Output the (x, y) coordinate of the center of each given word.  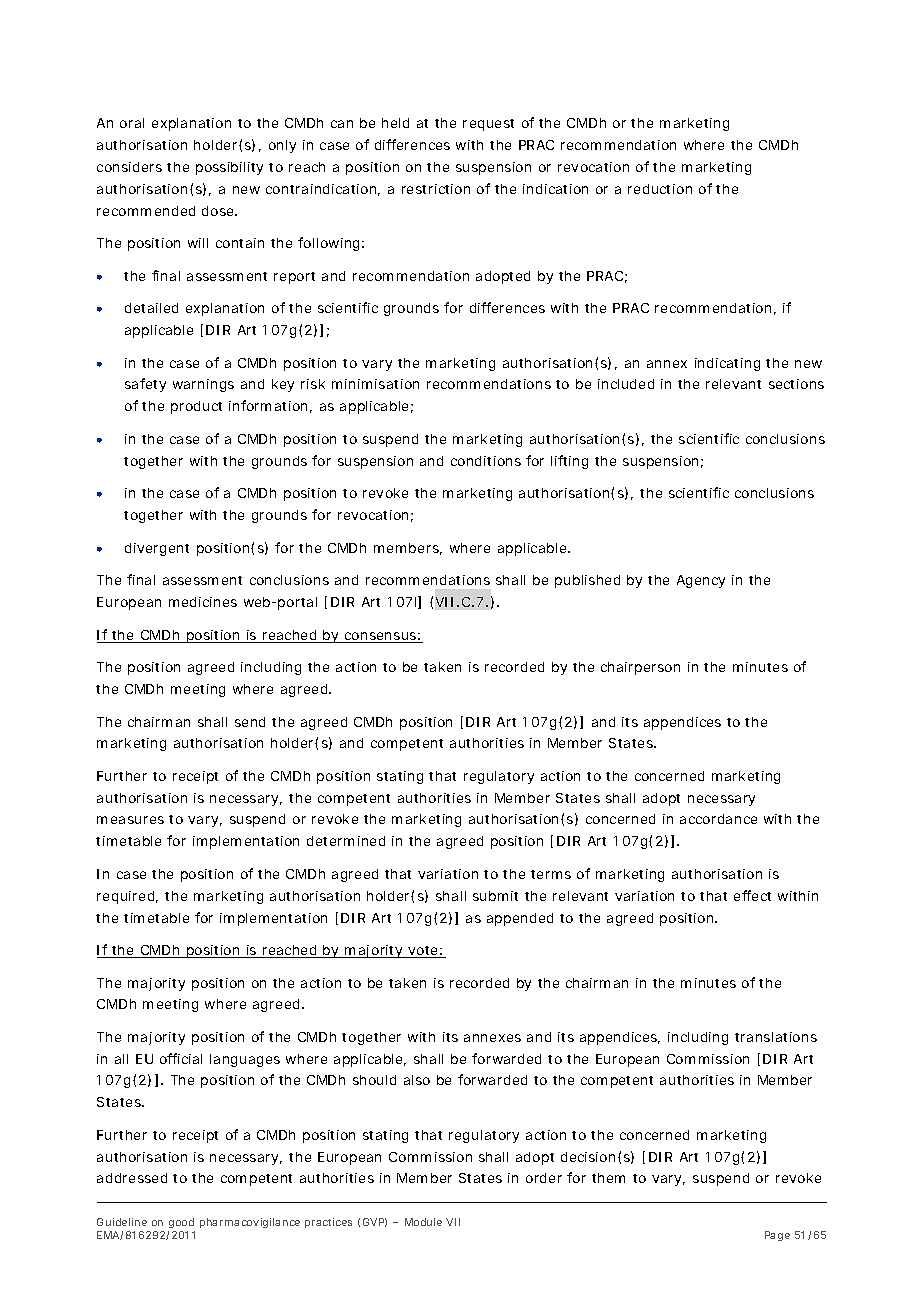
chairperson (640, 668)
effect (752, 895)
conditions (486, 461)
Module (423, 1222)
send (250, 722)
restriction (436, 189)
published (587, 581)
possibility (229, 168)
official (181, 1058)
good (181, 1223)
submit (495, 896)
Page (777, 1236)
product (196, 407)
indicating (727, 364)
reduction (660, 189)
